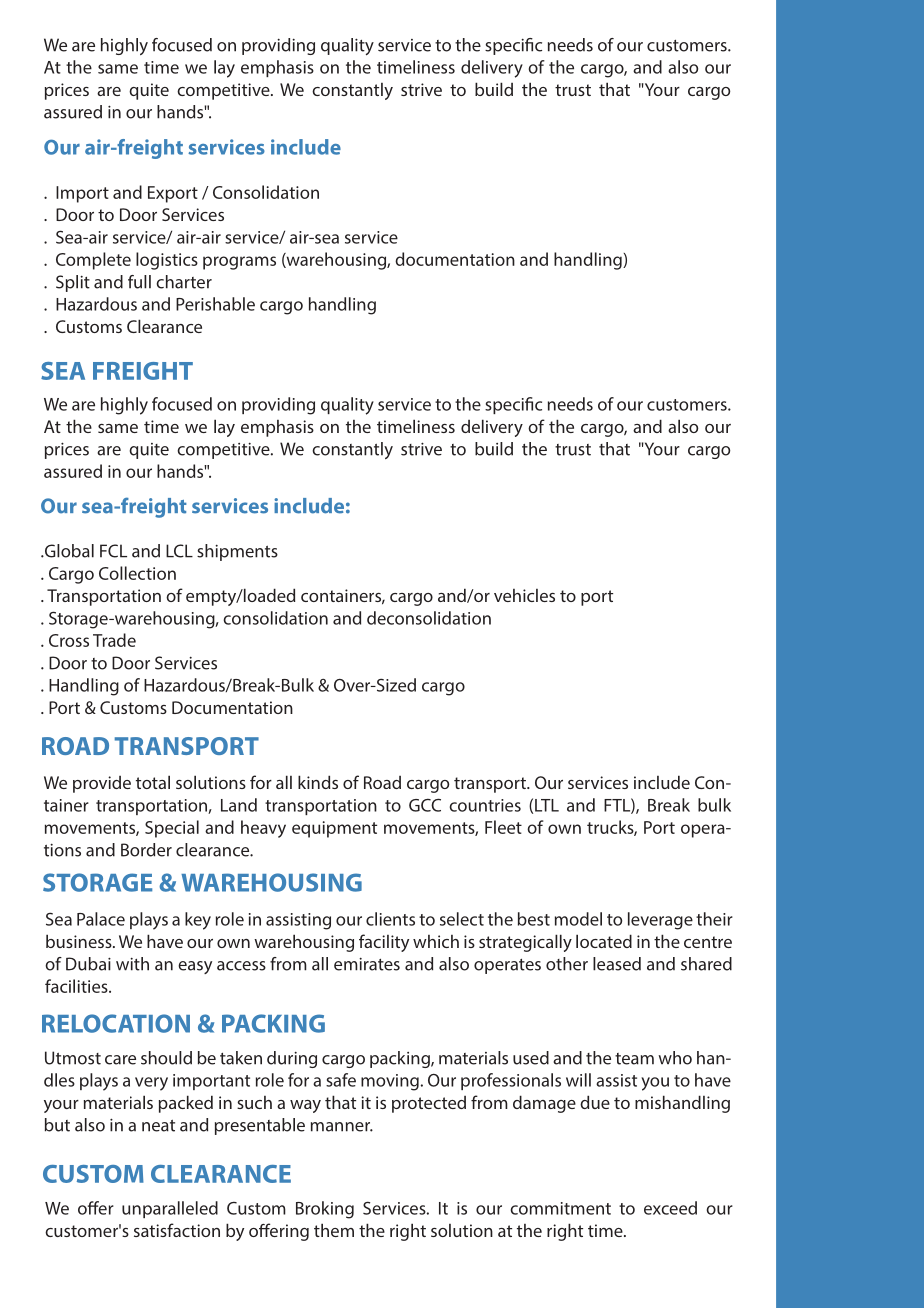 The width and height of the image is (924, 1308). I want to click on full, so click(139, 282).
